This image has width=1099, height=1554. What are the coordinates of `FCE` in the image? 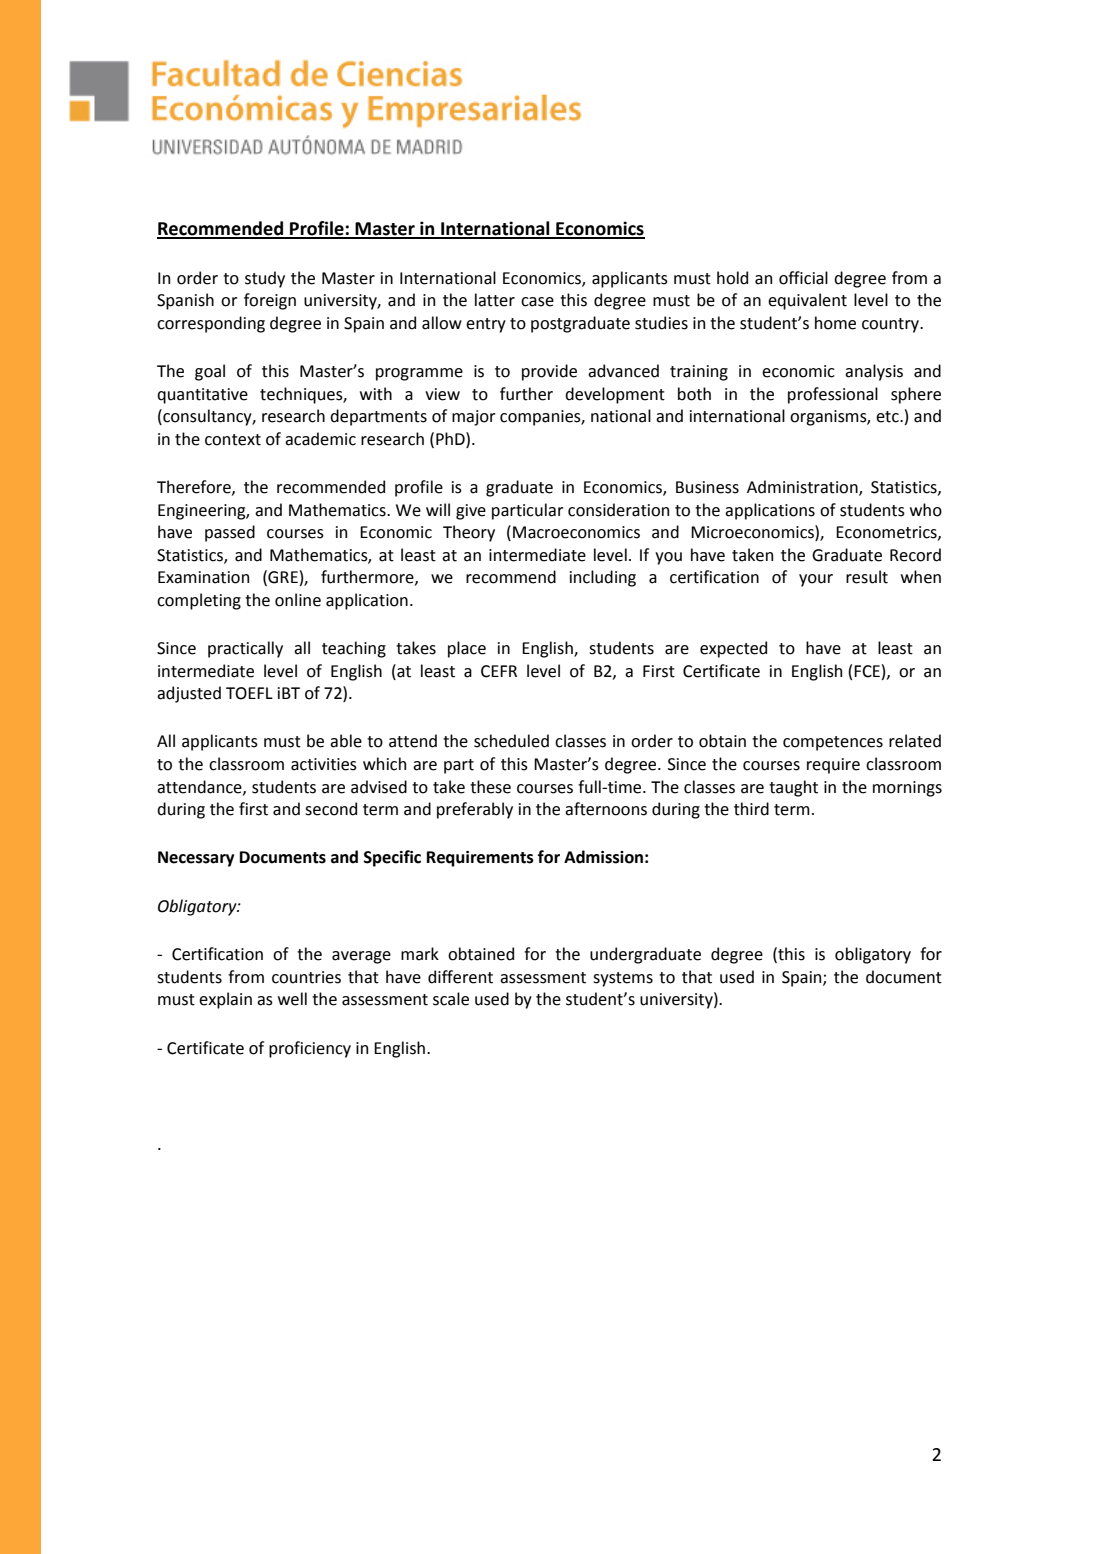 It's located at (867, 671).
